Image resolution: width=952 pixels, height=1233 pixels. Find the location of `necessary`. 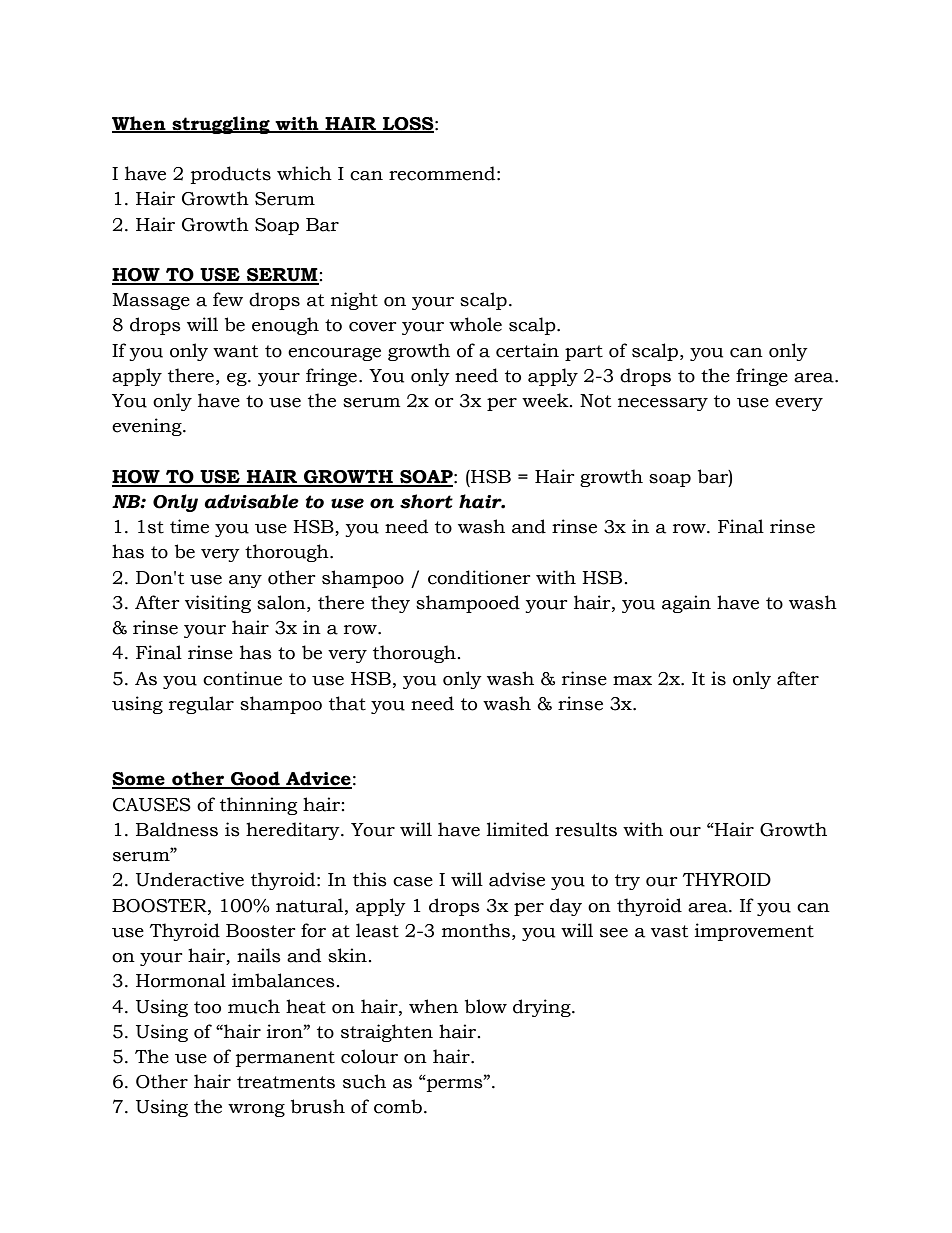

necessary is located at coordinates (663, 404).
